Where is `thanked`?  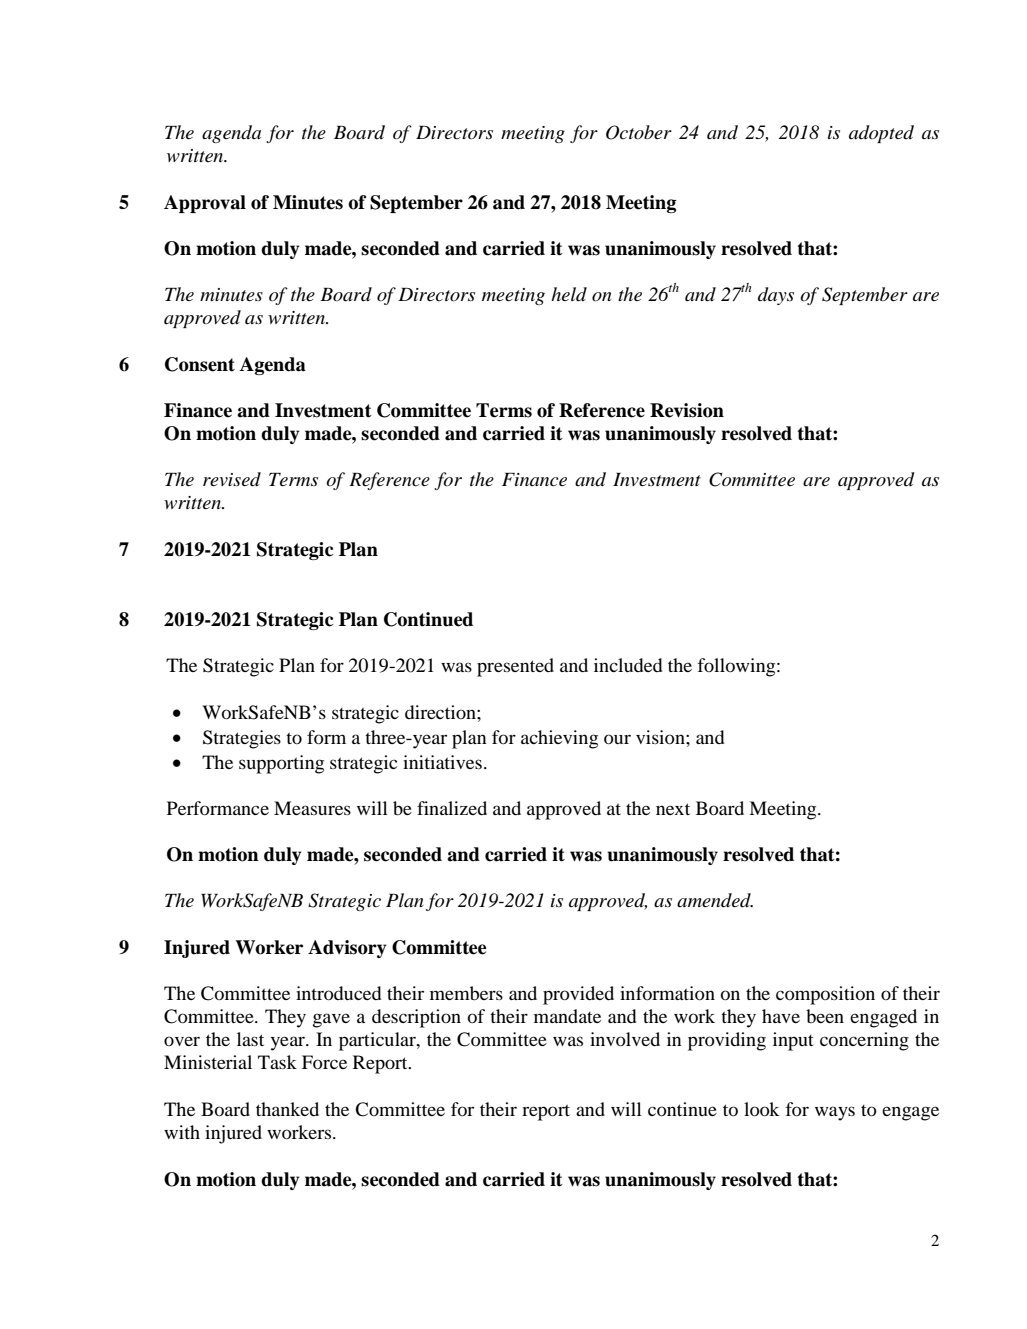 thanked is located at coordinates (287, 1109).
